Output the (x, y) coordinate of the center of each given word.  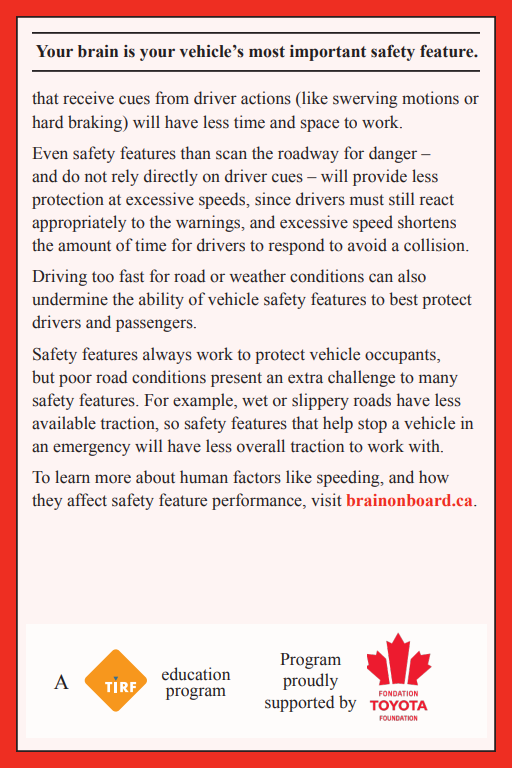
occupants (401, 357)
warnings (209, 223)
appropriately (79, 223)
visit (326, 500)
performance (258, 501)
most (267, 52)
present (236, 379)
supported (299, 703)
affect (87, 500)
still (401, 199)
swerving (365, 99)
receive (88, 98)
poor (75, 380)
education (196, 674)
